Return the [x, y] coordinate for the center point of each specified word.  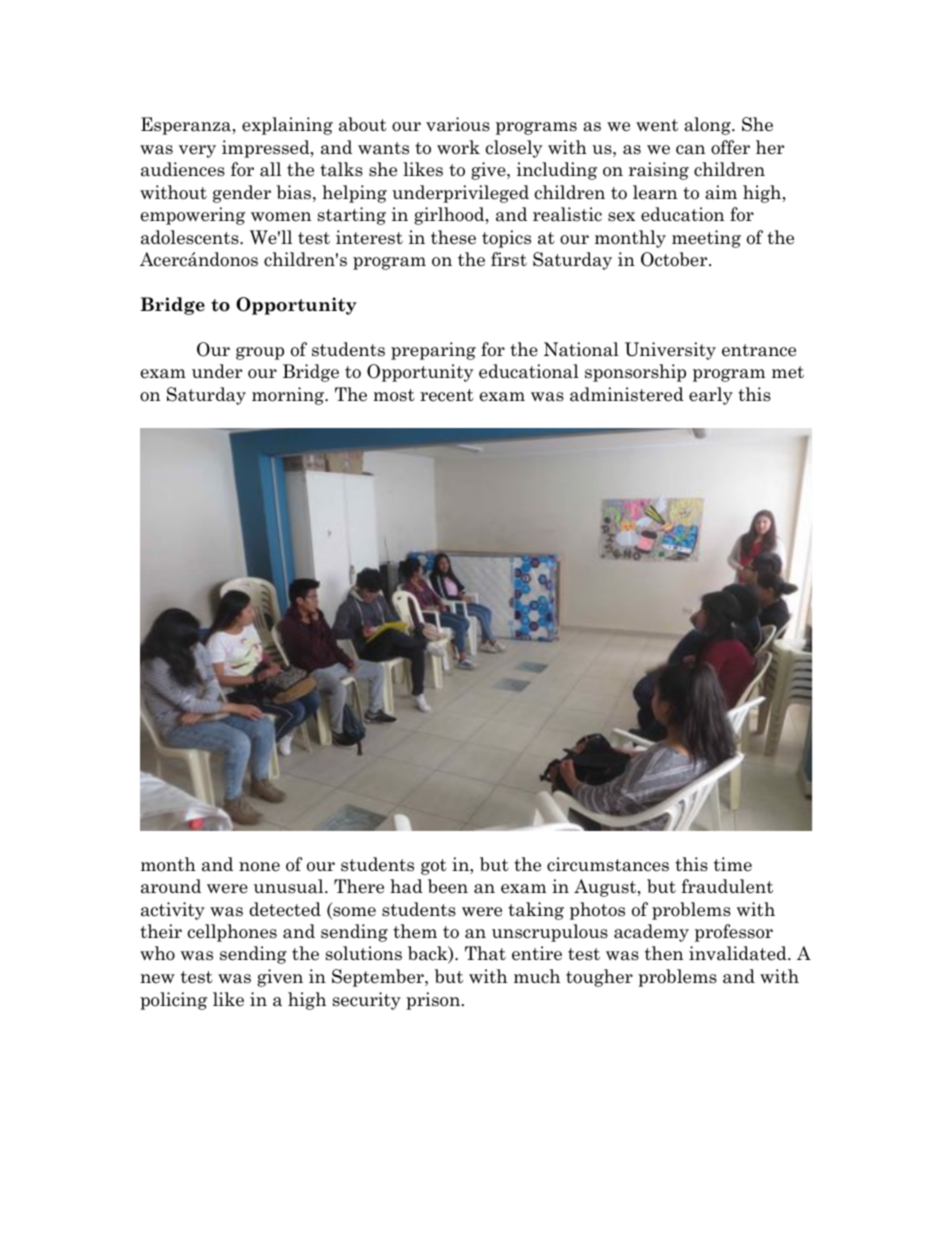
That [485, 953]
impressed [267, 149]
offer [730, 147]
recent [447, 395]
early [711, 396]
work [458, 147]
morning [289, 396]
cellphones [232, 933]
